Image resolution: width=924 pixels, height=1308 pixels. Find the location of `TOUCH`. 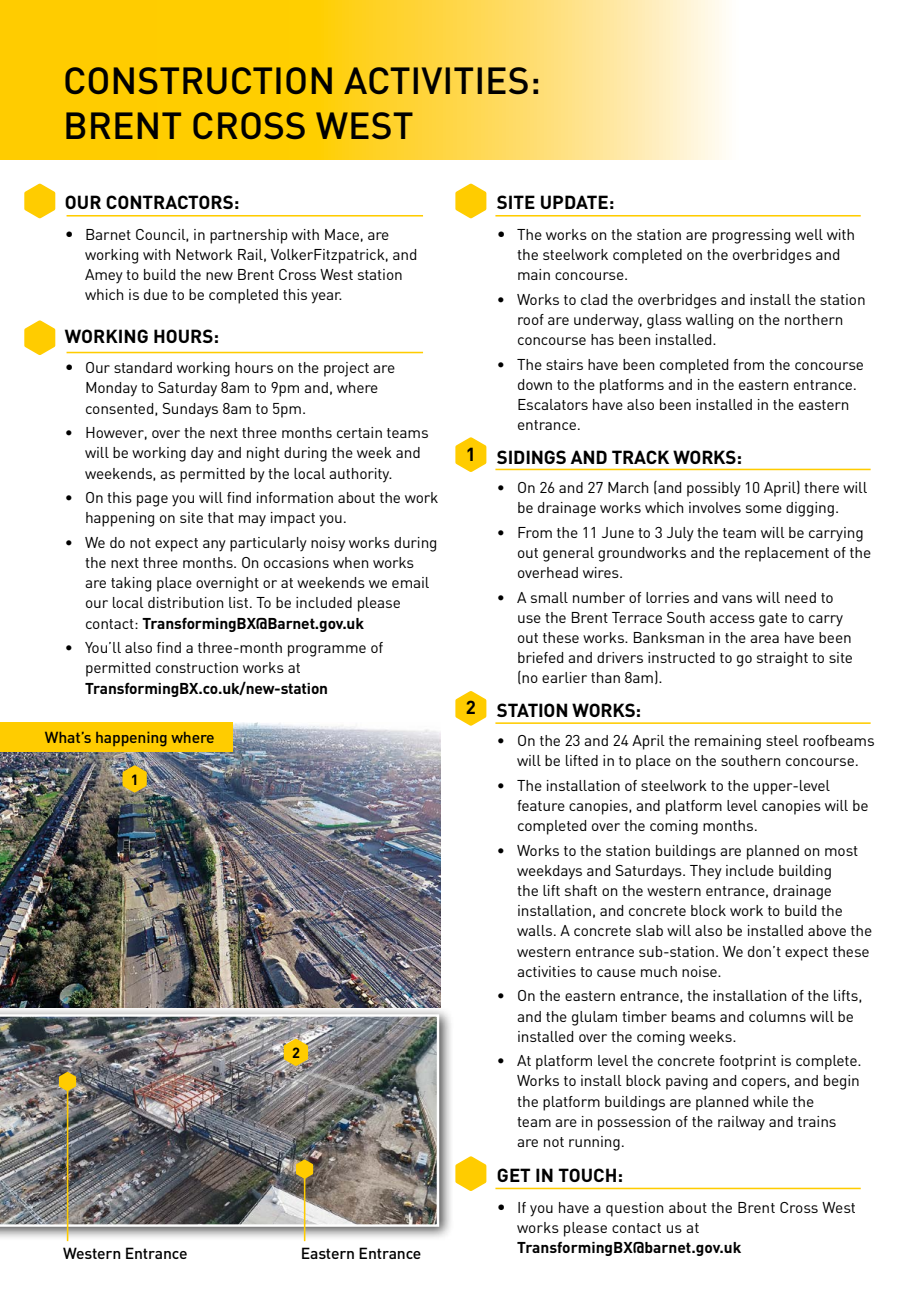

TOUCH is located at coordinates (587, 1175).
